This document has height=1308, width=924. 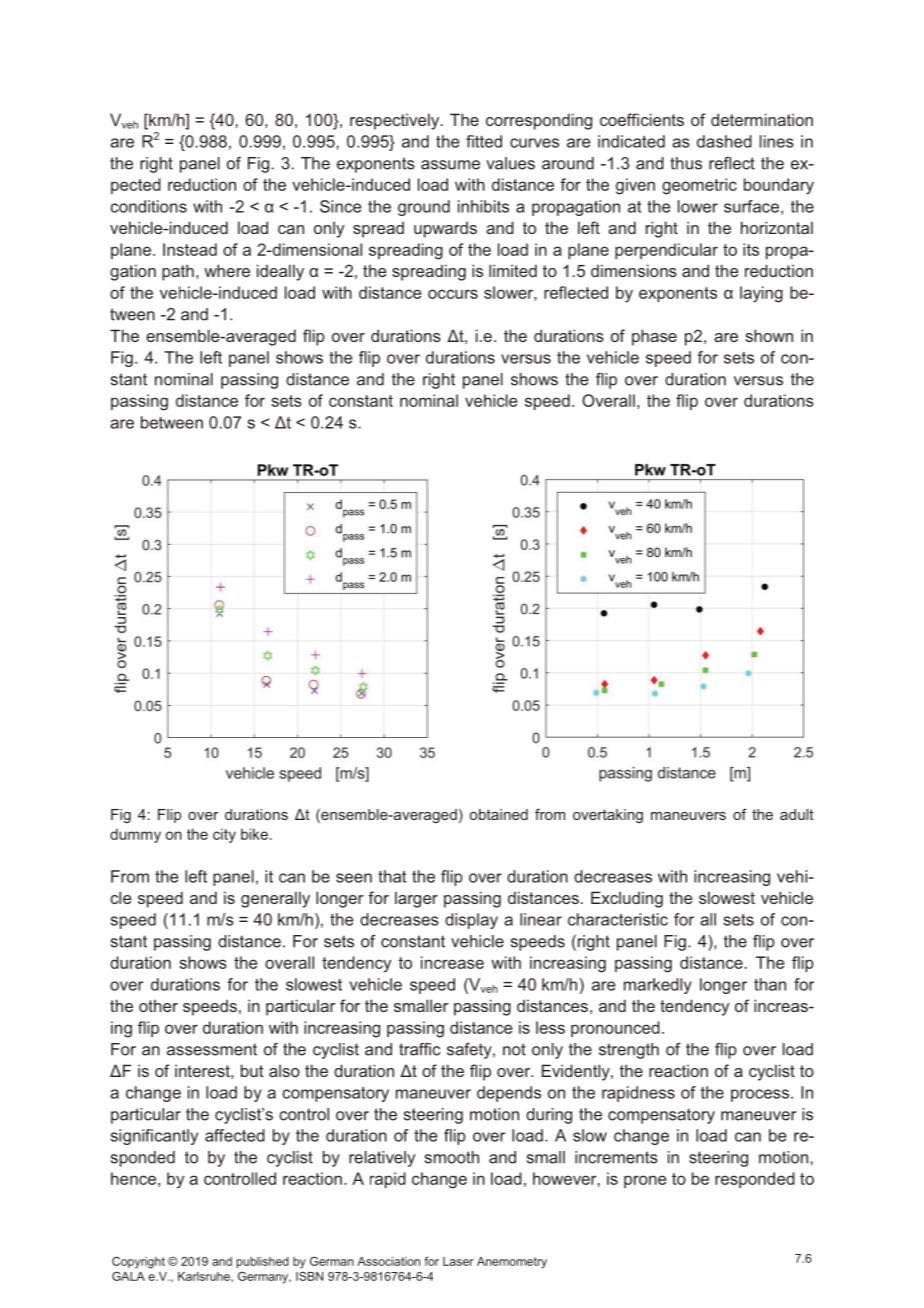 I want to click on prone, so click(x=645, y=1181).
